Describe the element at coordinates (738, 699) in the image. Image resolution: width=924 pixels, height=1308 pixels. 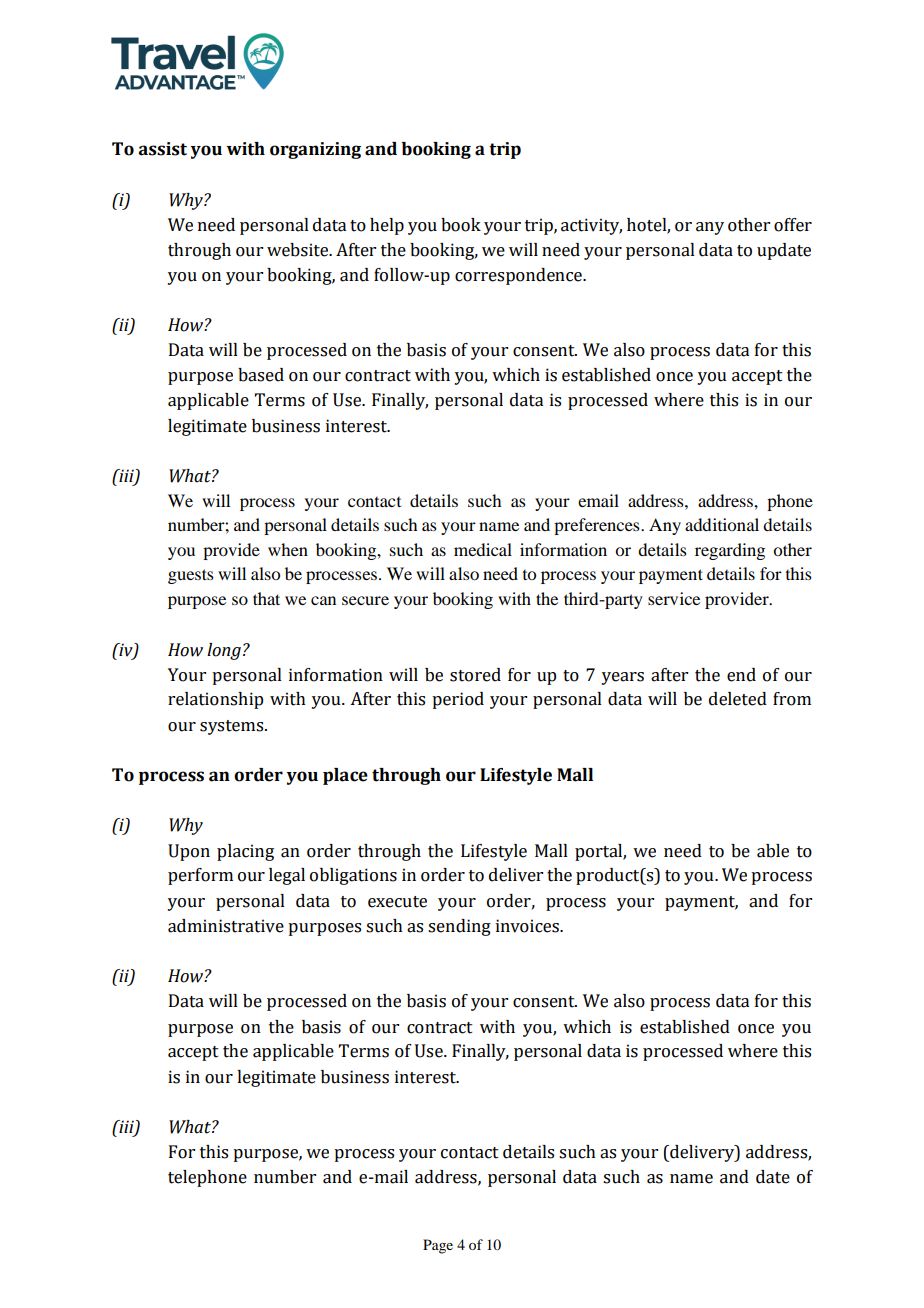
I see `deleted` at that location.
